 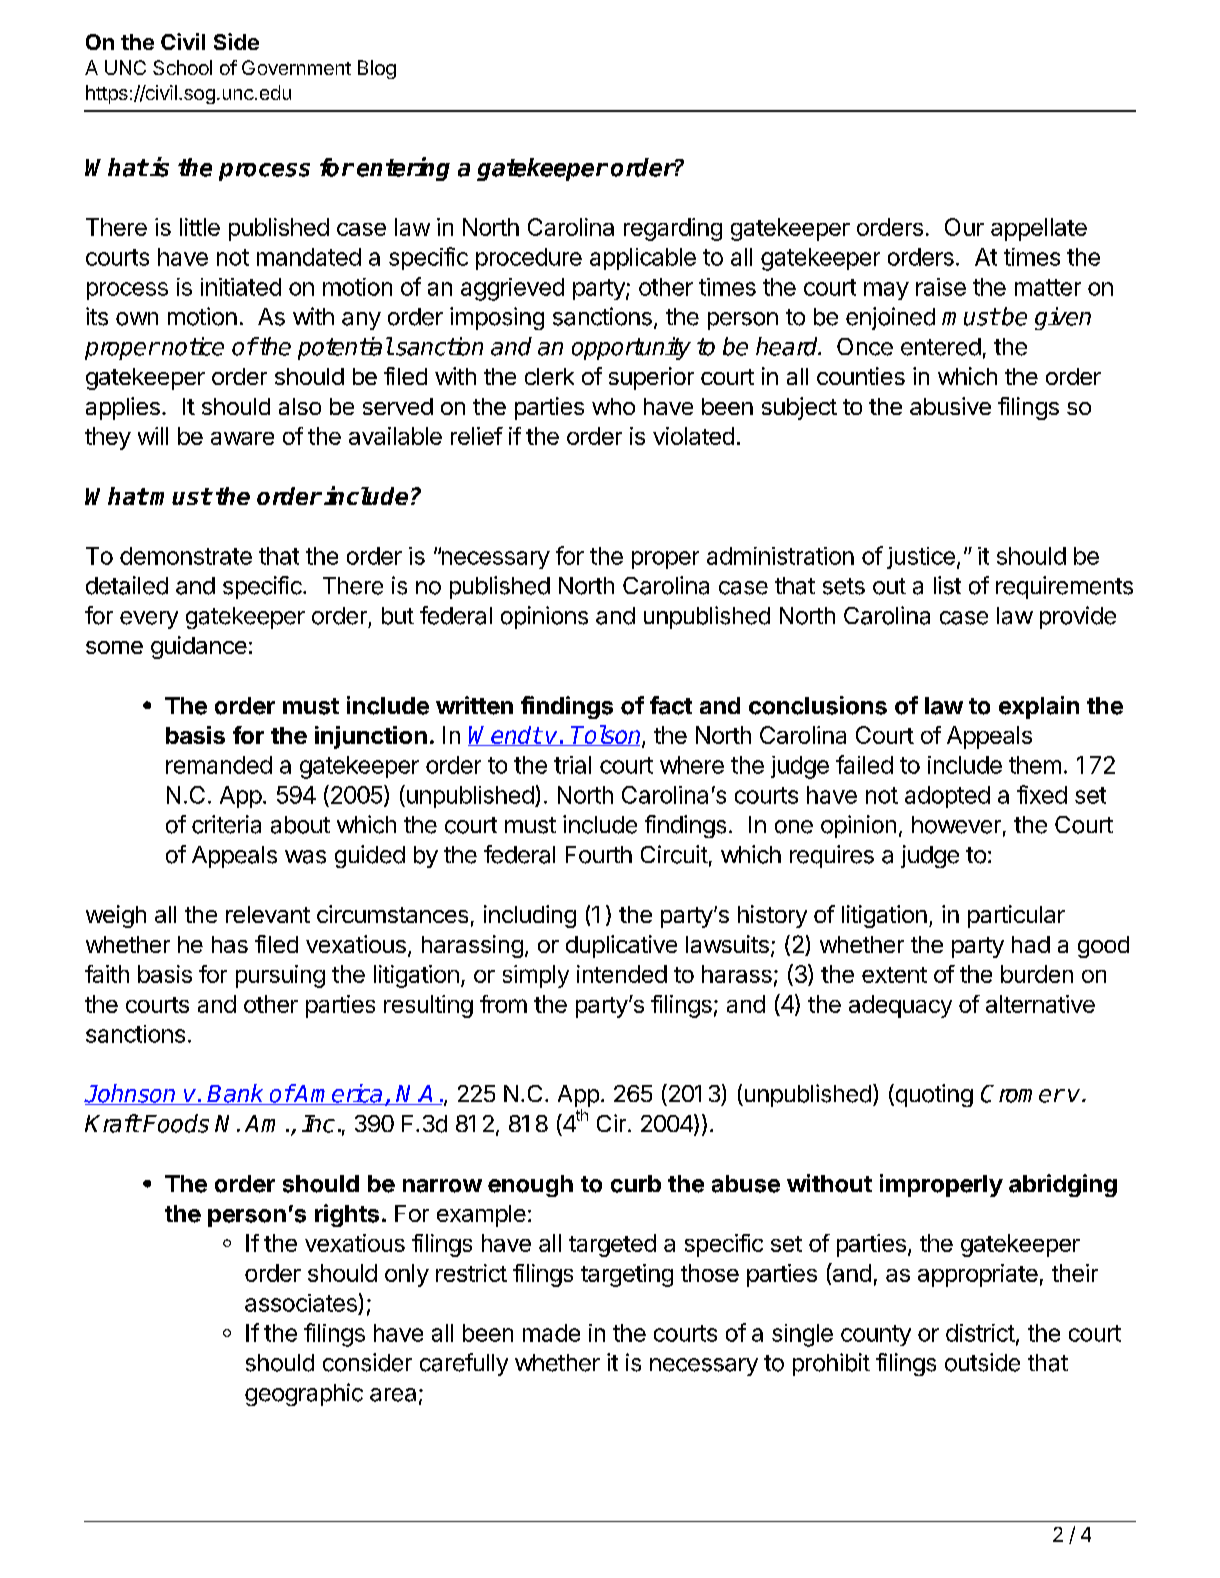 What do you see at coordinates (182, 67) in the screenshot?
I see `School` at bounding box center [182, 67].
